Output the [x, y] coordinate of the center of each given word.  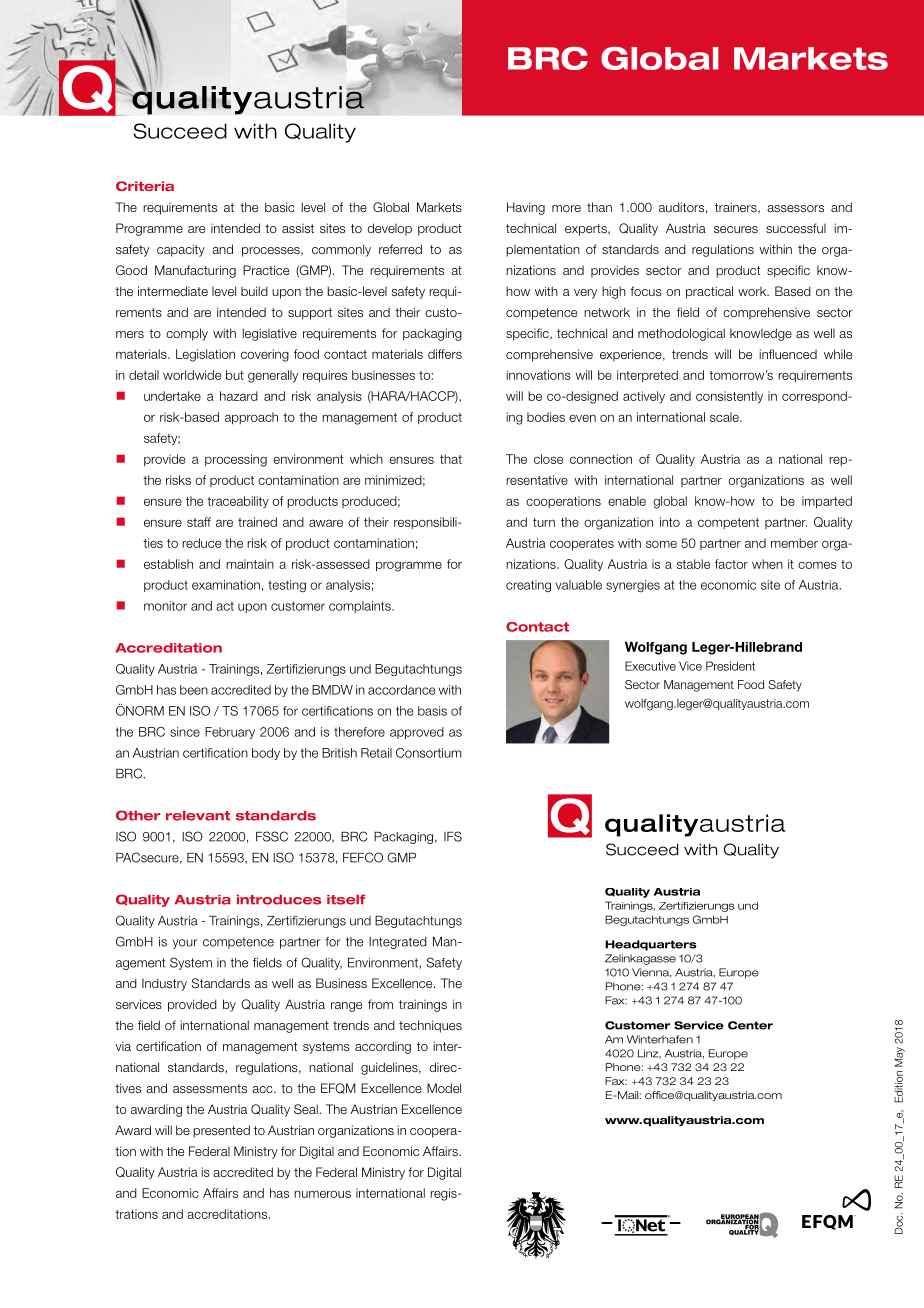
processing [236, 460]
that [451, 459]
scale [725, 417]
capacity [181, 250]
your [185, 944]
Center [750, 1025]
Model [444, 1088]
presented [221, 1131]
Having [526, 208]
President [730, 666]
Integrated [398, 943]
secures [736, 229]
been [194, 690]
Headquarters [651, 945]
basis [432, 711]
